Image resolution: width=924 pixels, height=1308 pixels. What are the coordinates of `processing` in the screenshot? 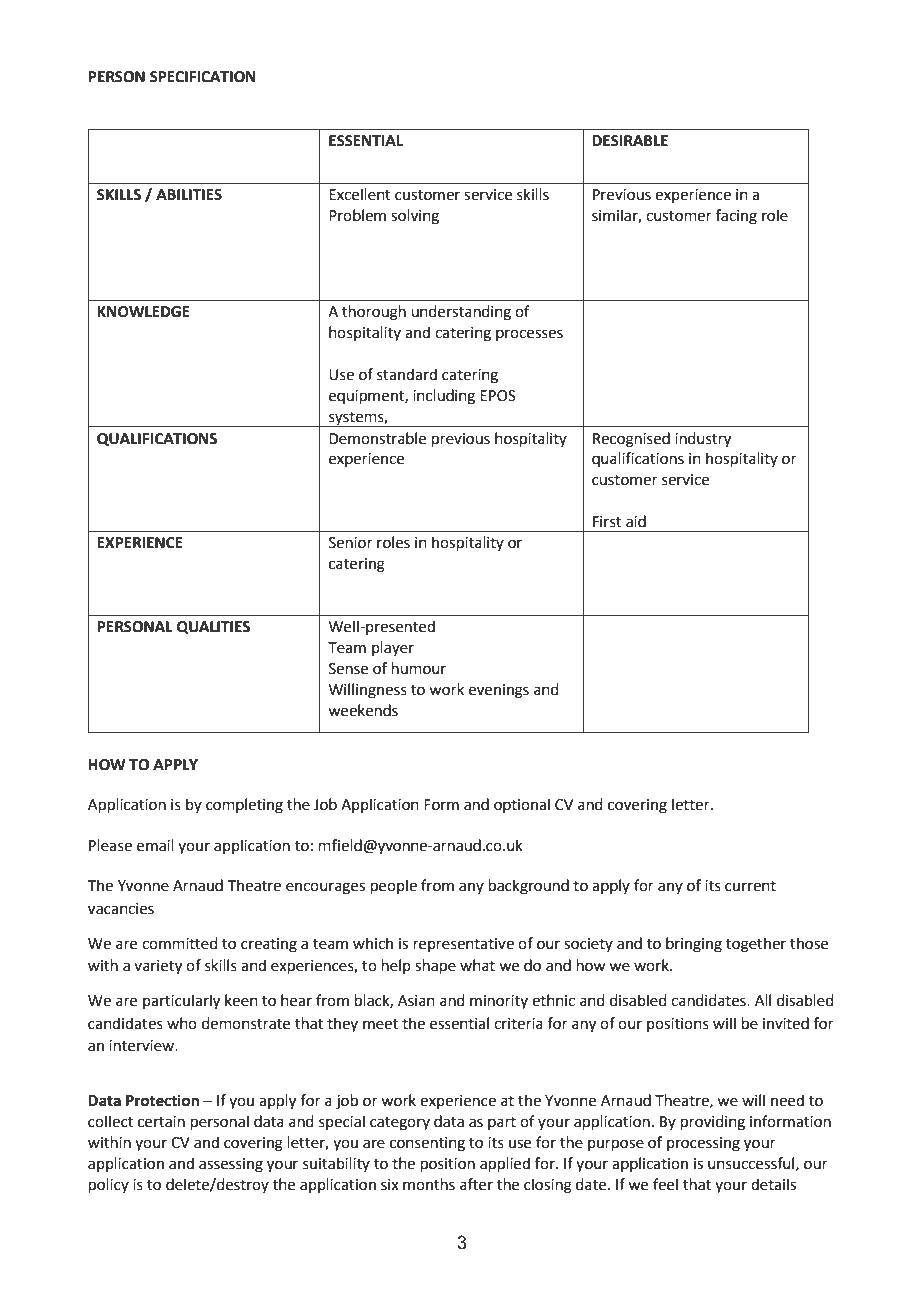 It's located at (703, 1144).
